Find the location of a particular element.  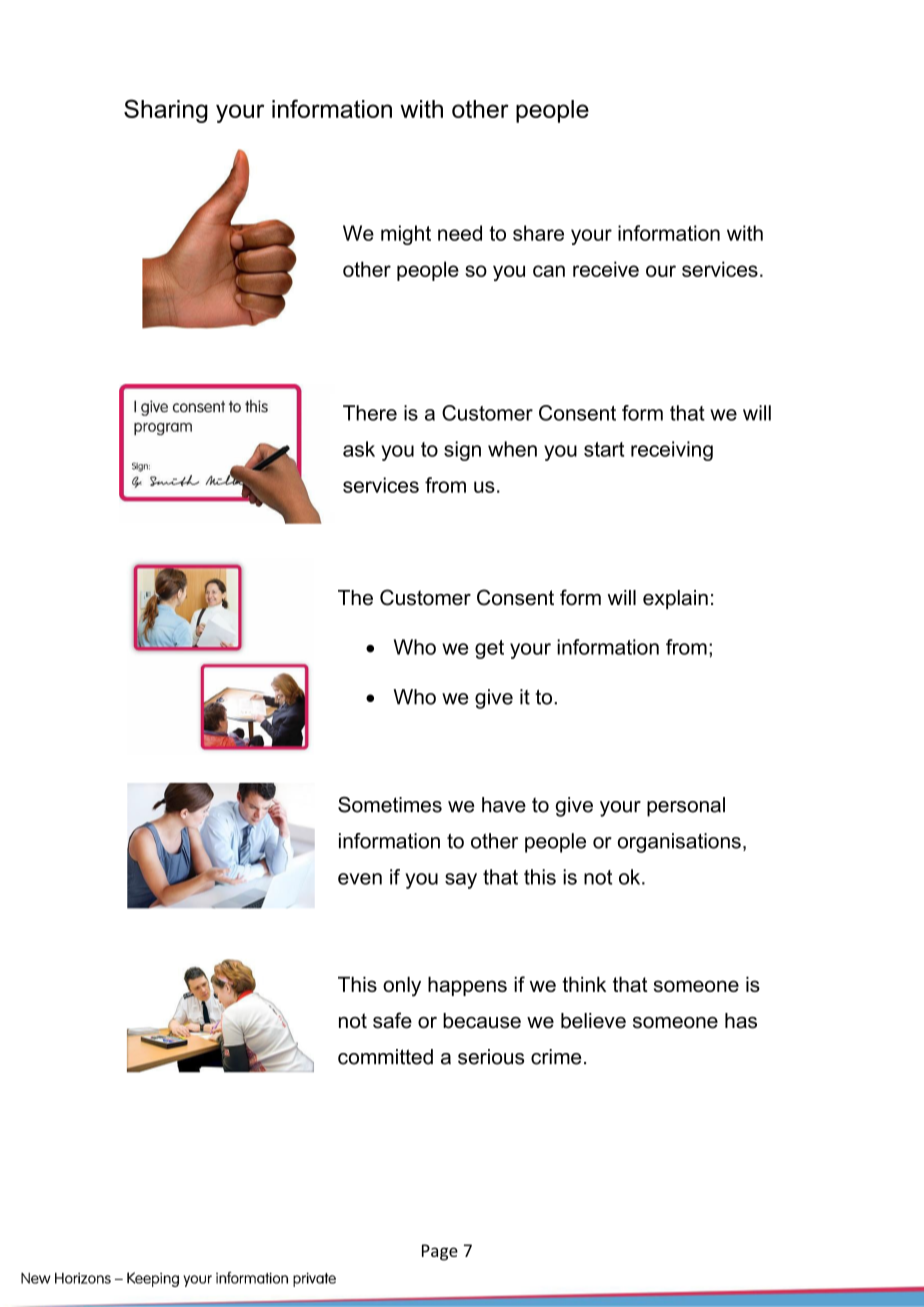

crime is located at coordinates (556, 1057).
